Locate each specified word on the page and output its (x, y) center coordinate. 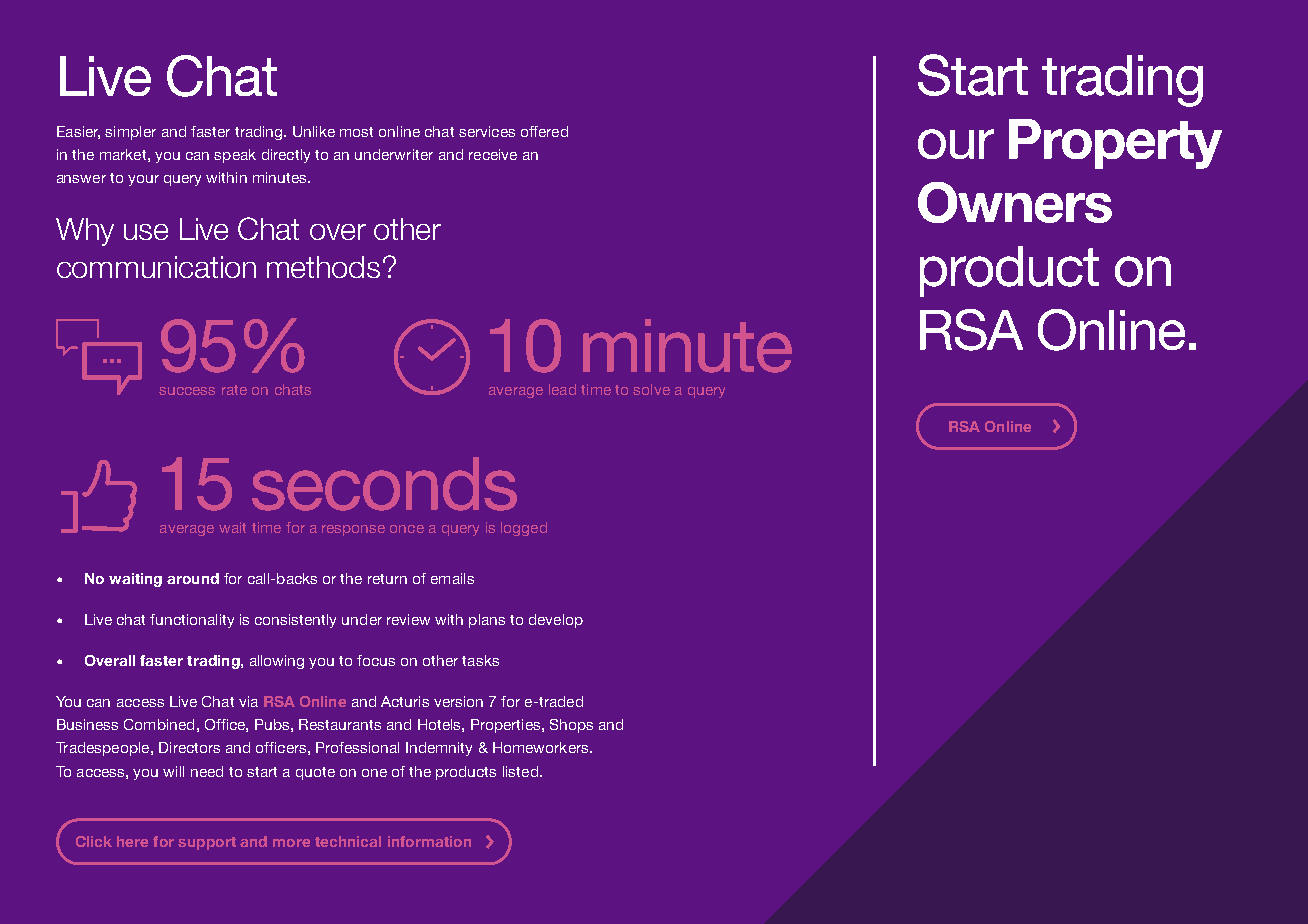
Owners (1015, 202)
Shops (571, 726)
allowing (277, 662)
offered (544, 131)
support (207, 843)
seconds (384, 484)
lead (562, 389)
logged (524, 529)
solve (651, 389)
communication (156, 267)
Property (1115, 144)
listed (520, 771)
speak (235, 156)
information (429, 841)
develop (556, 621)
